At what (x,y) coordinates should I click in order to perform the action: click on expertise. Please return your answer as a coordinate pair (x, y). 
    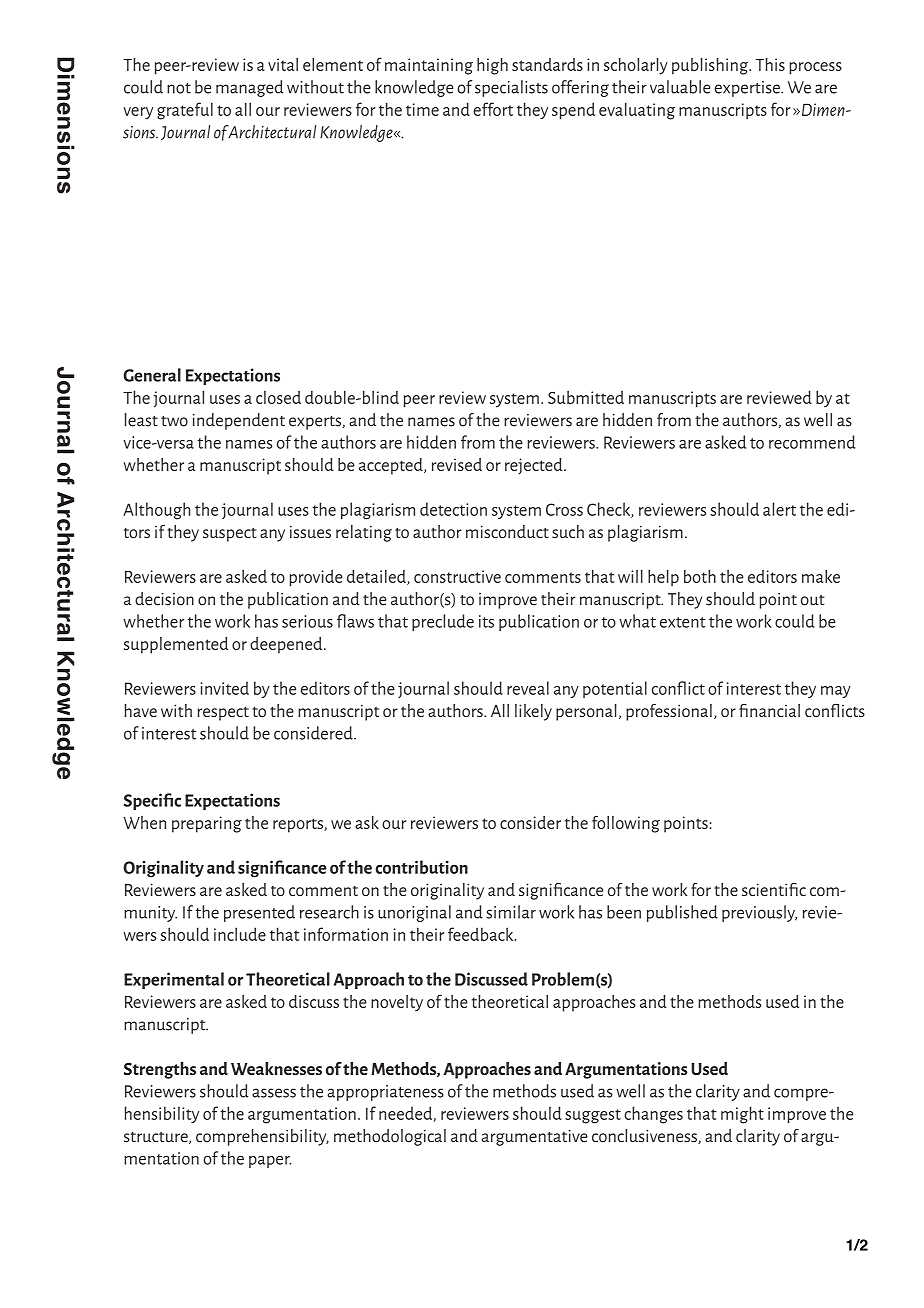
    Looking at the image, I should click on (748, 89).
